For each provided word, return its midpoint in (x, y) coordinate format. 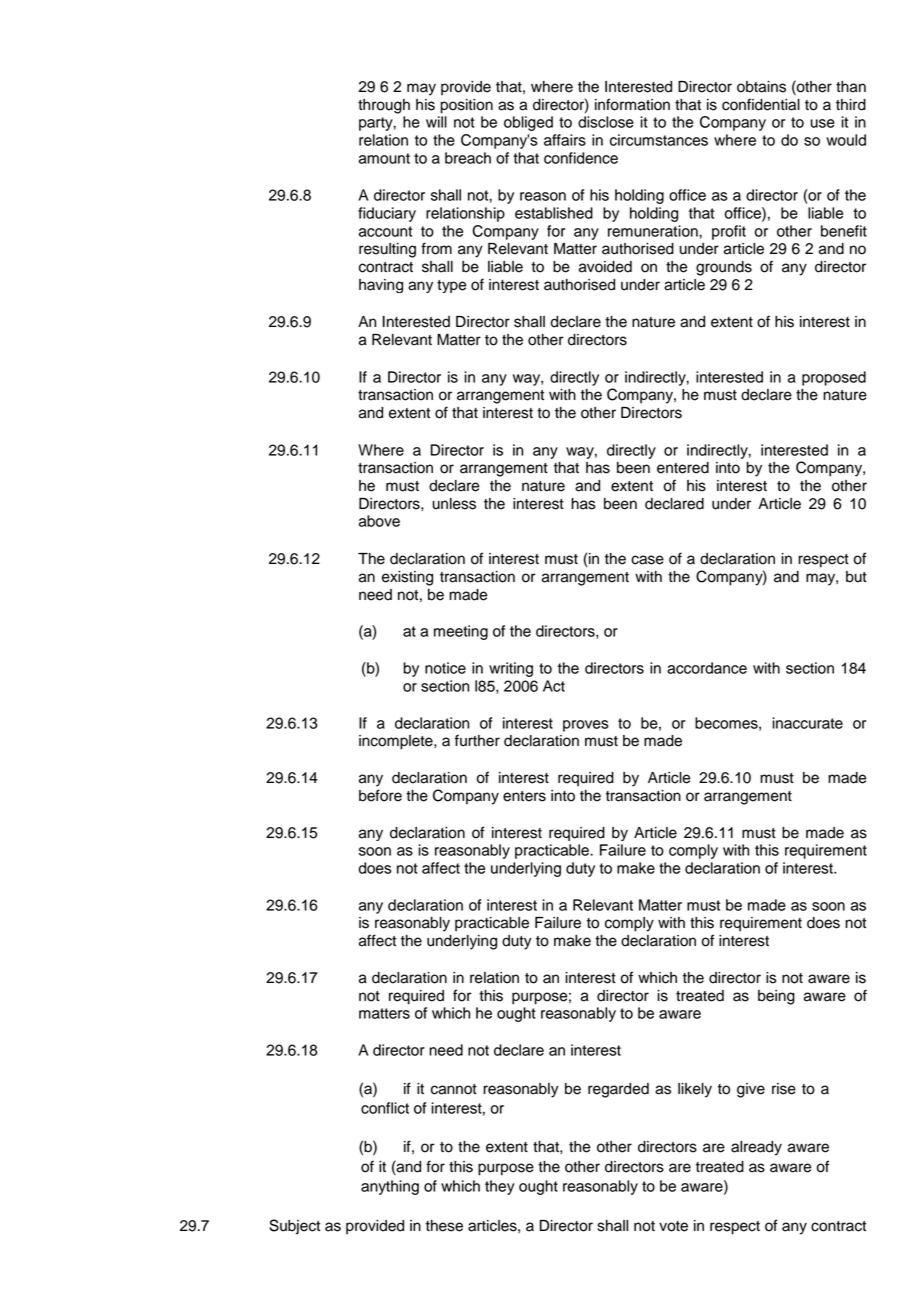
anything (390, 1187)
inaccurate (807, 723)
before (380, 795)
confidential (761, 104)
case (647, 560)
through (384, 106)
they (499, 1187)
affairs (565, 140)
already (756, 1148)
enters (524, 796)
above (379, 521)
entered (683, 468)
